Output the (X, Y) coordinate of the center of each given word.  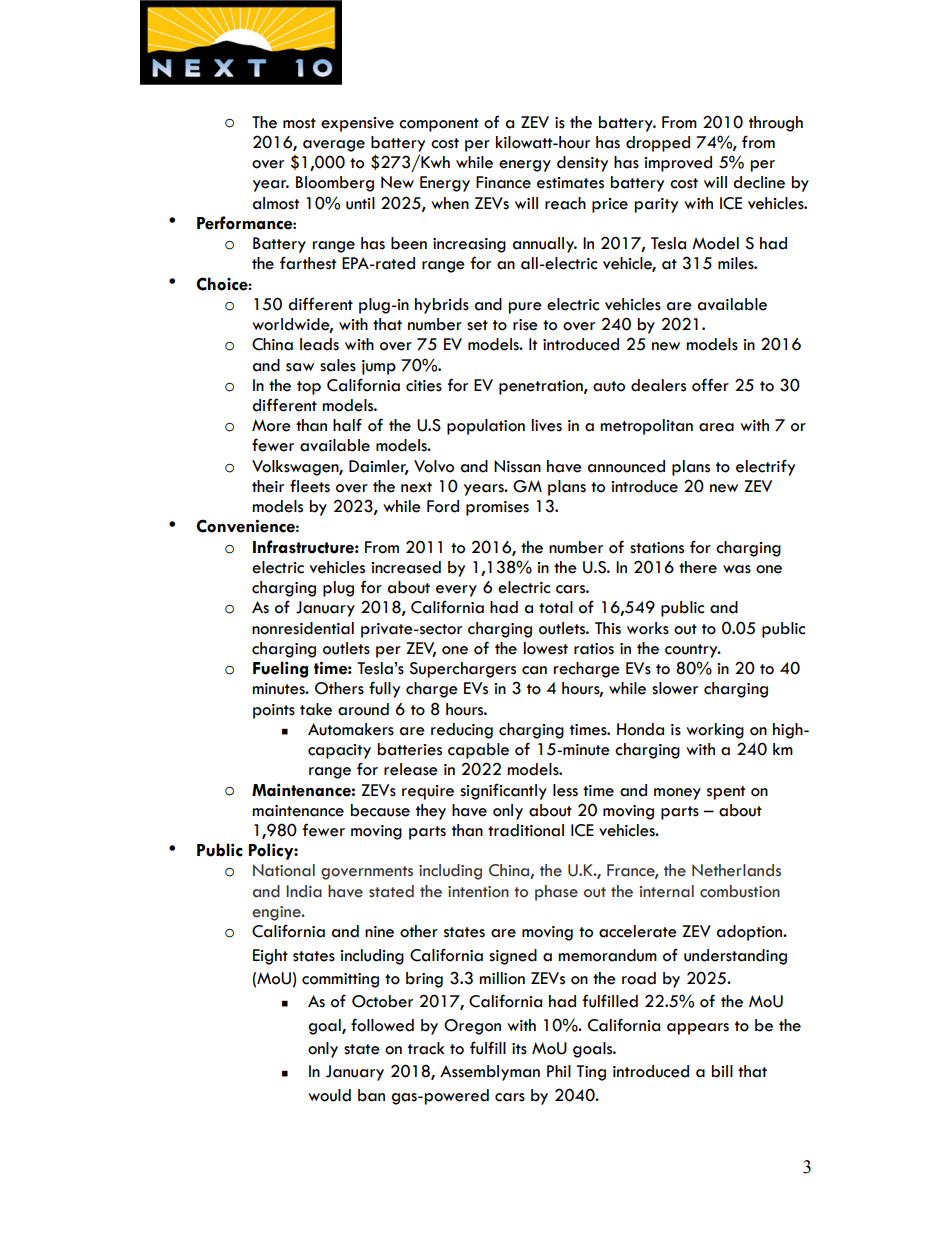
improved (678, 164)
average (334, 146)
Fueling (280, 669)
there (698, 567)
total (556, 607)
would (329, 1095)
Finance (503, 182)
